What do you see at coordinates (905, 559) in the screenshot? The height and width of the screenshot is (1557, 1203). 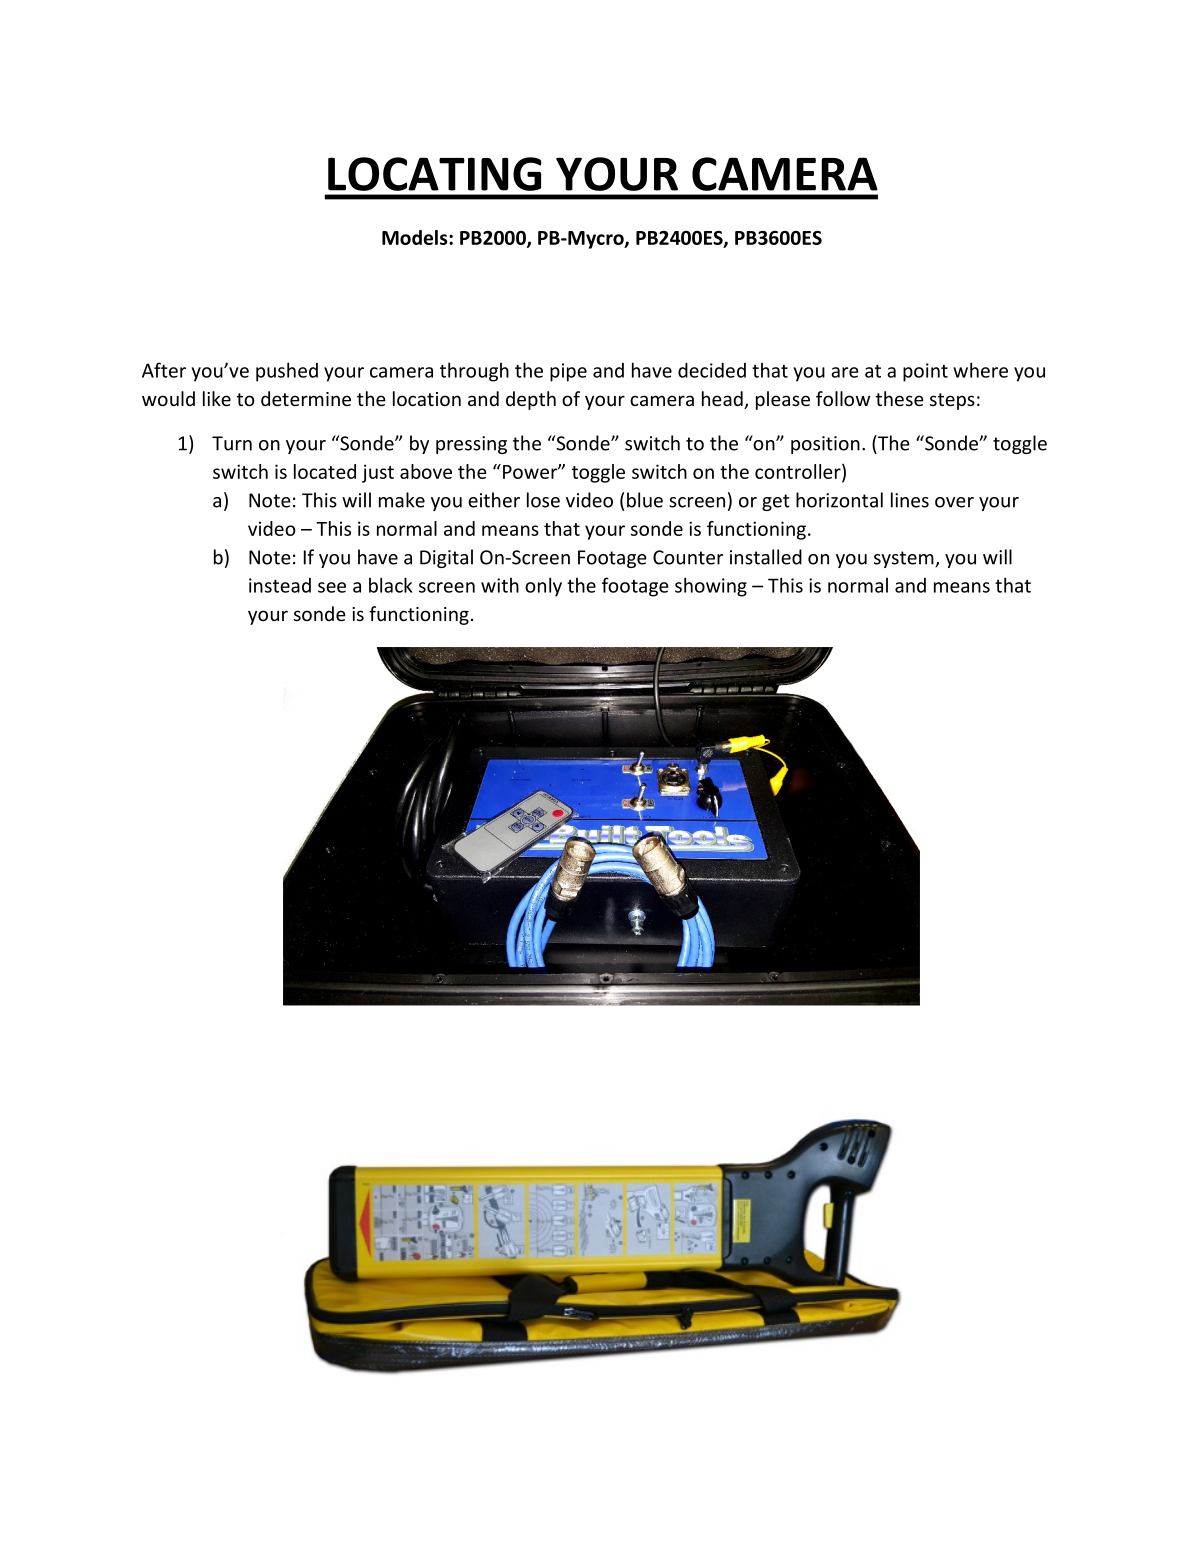 I see `system` at bounding box center [905, 559].
